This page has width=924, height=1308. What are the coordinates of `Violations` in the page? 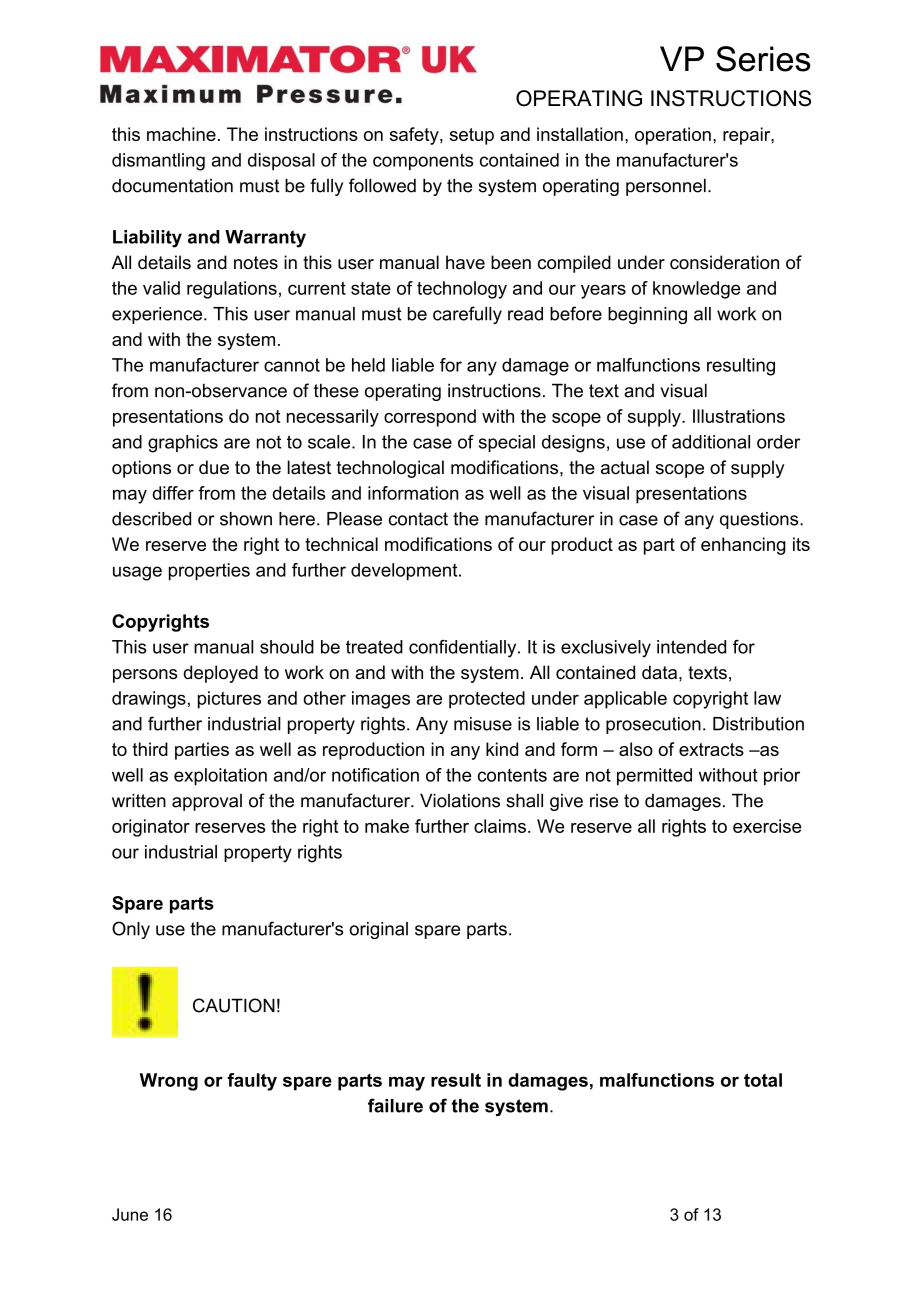 It's located at (460, 800).
